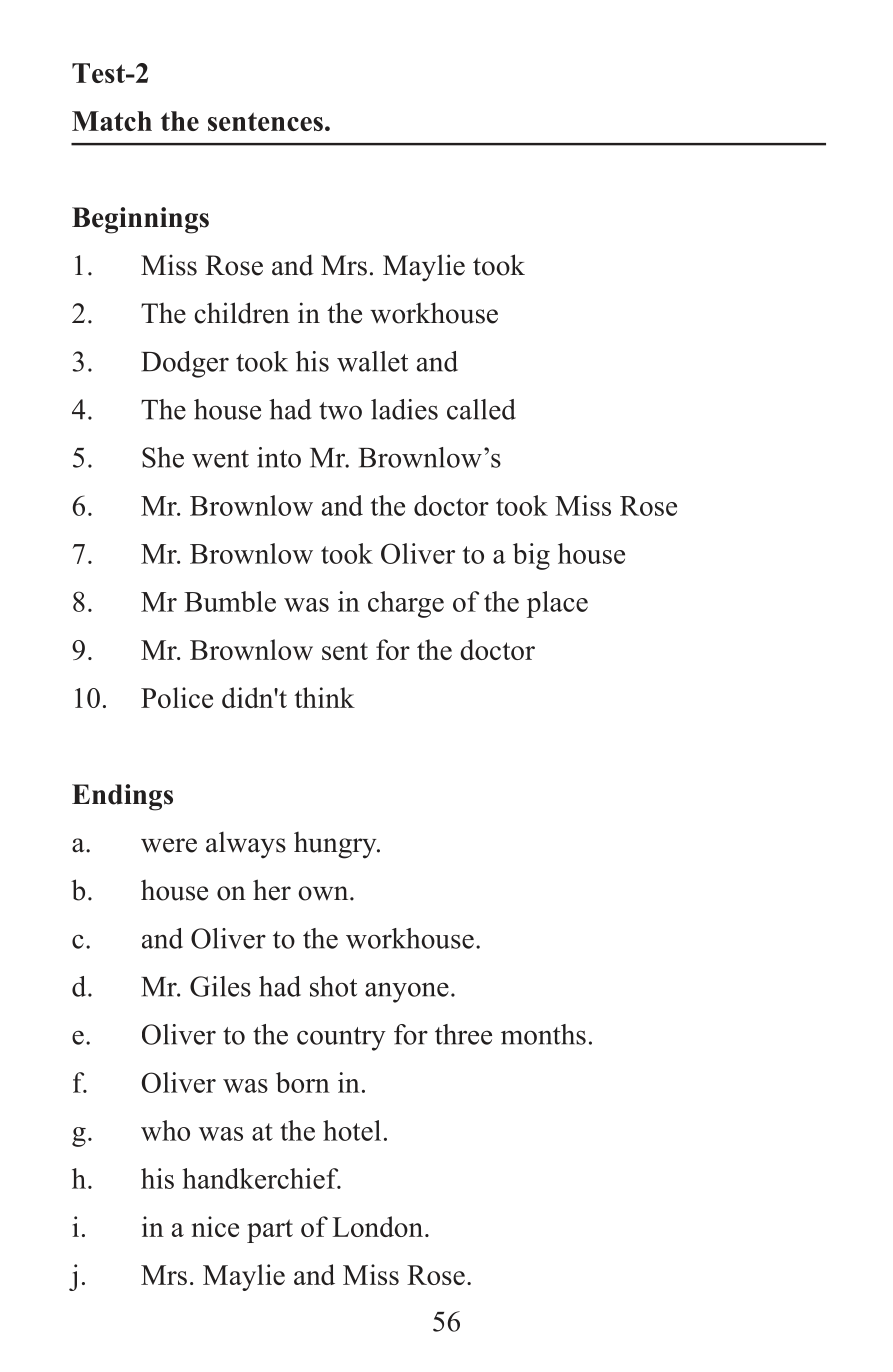  Describe the element at coordinates (378, 1226) in the screenshot. I see `London` at that location.
